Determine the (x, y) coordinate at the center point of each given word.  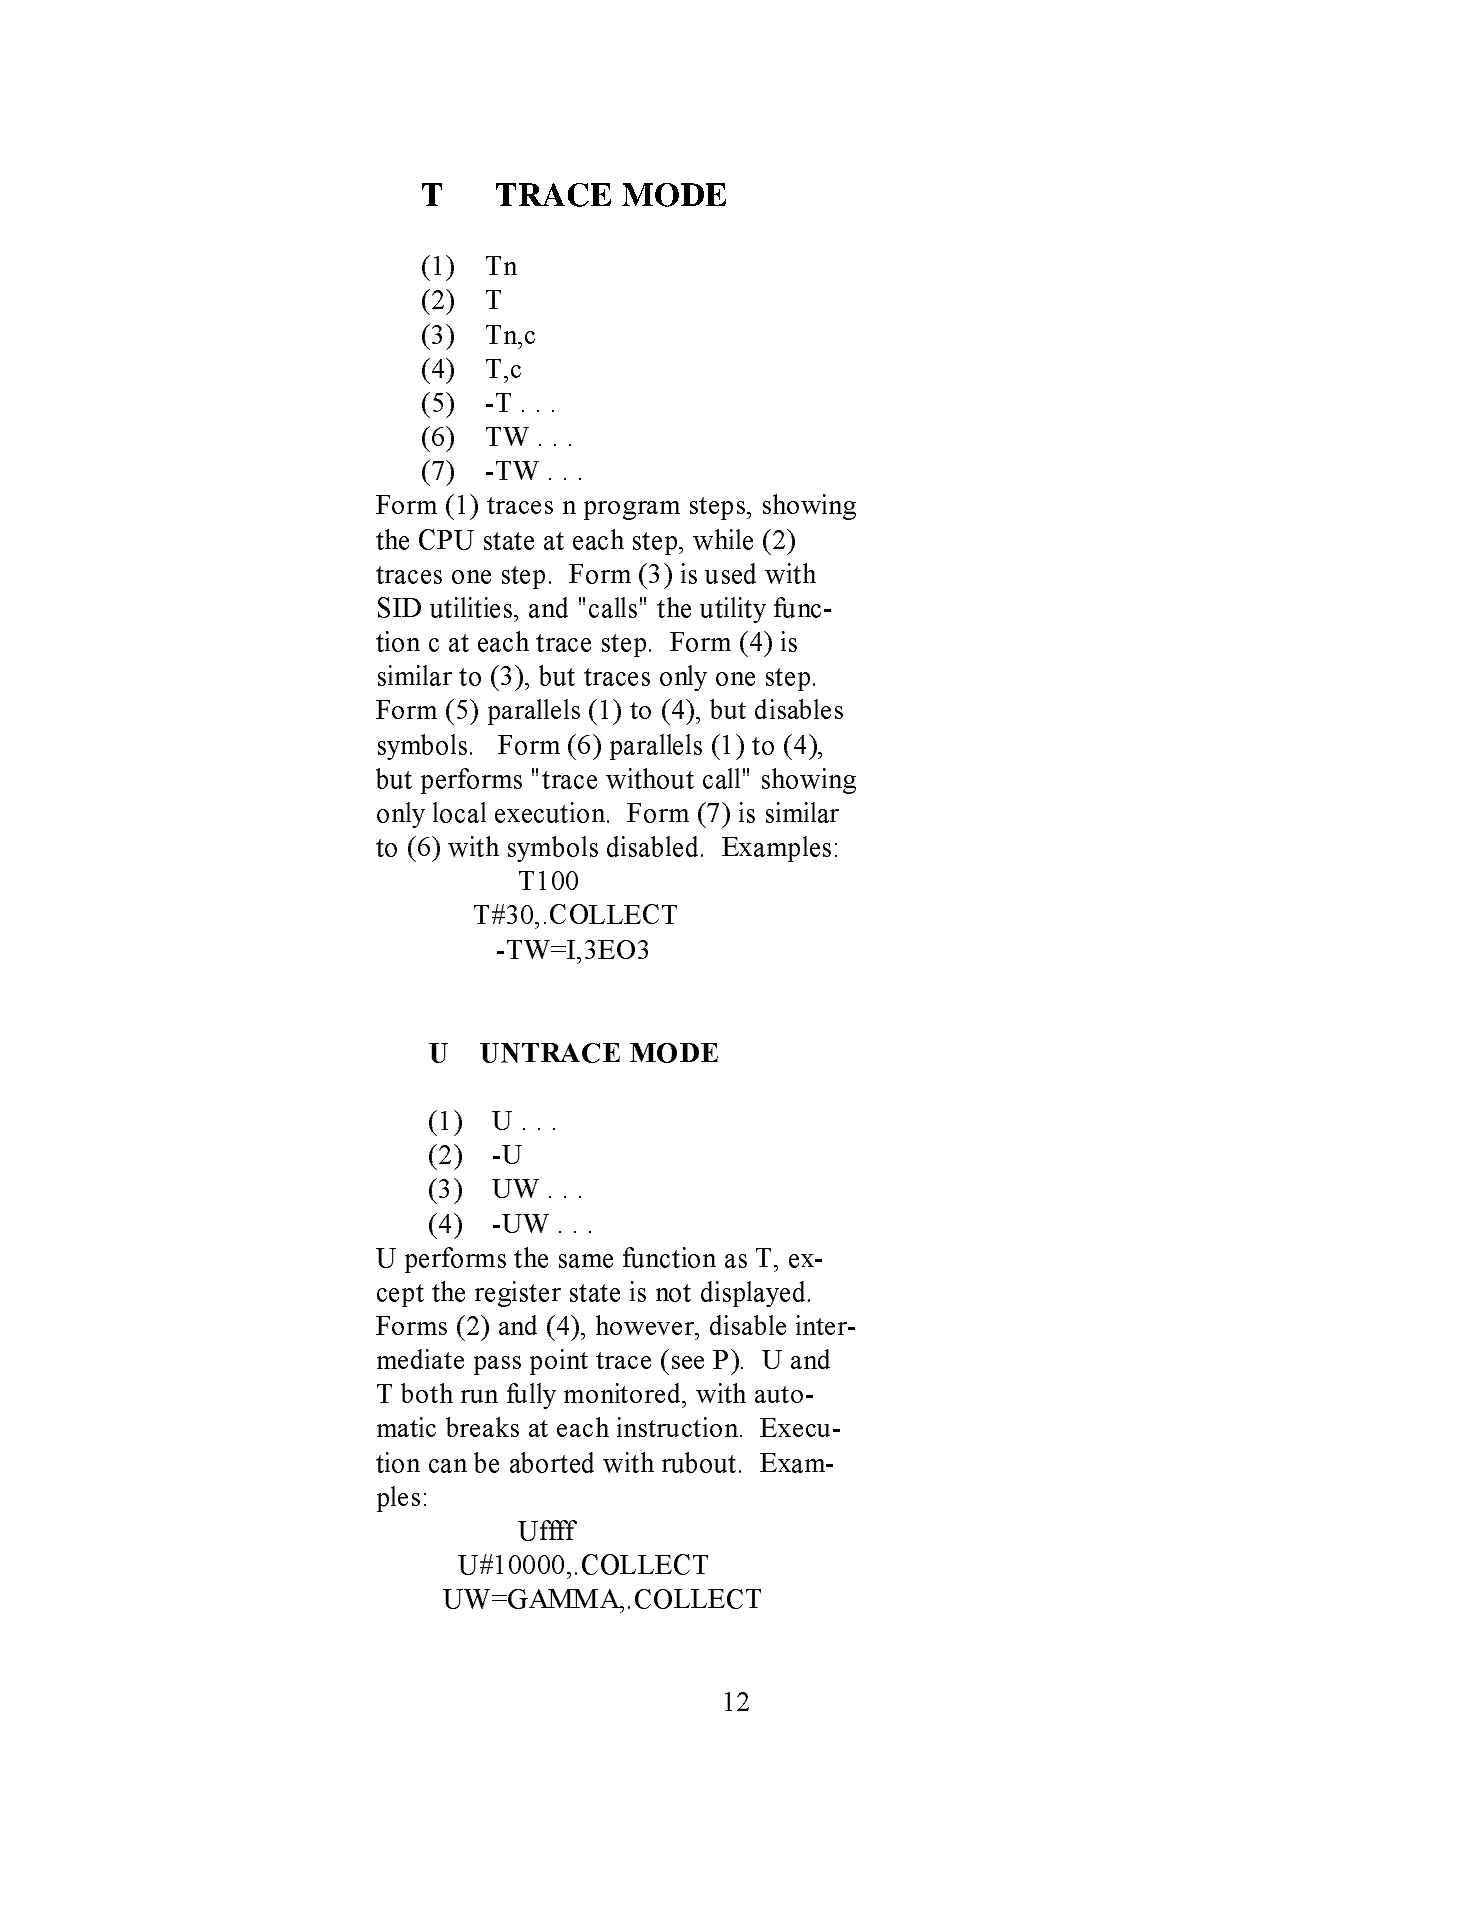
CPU (446, 539)
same (586, 1261)
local (459, 812)
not (673, 1293)
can (448, 1466)
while (723, 539)
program (632, 510)
